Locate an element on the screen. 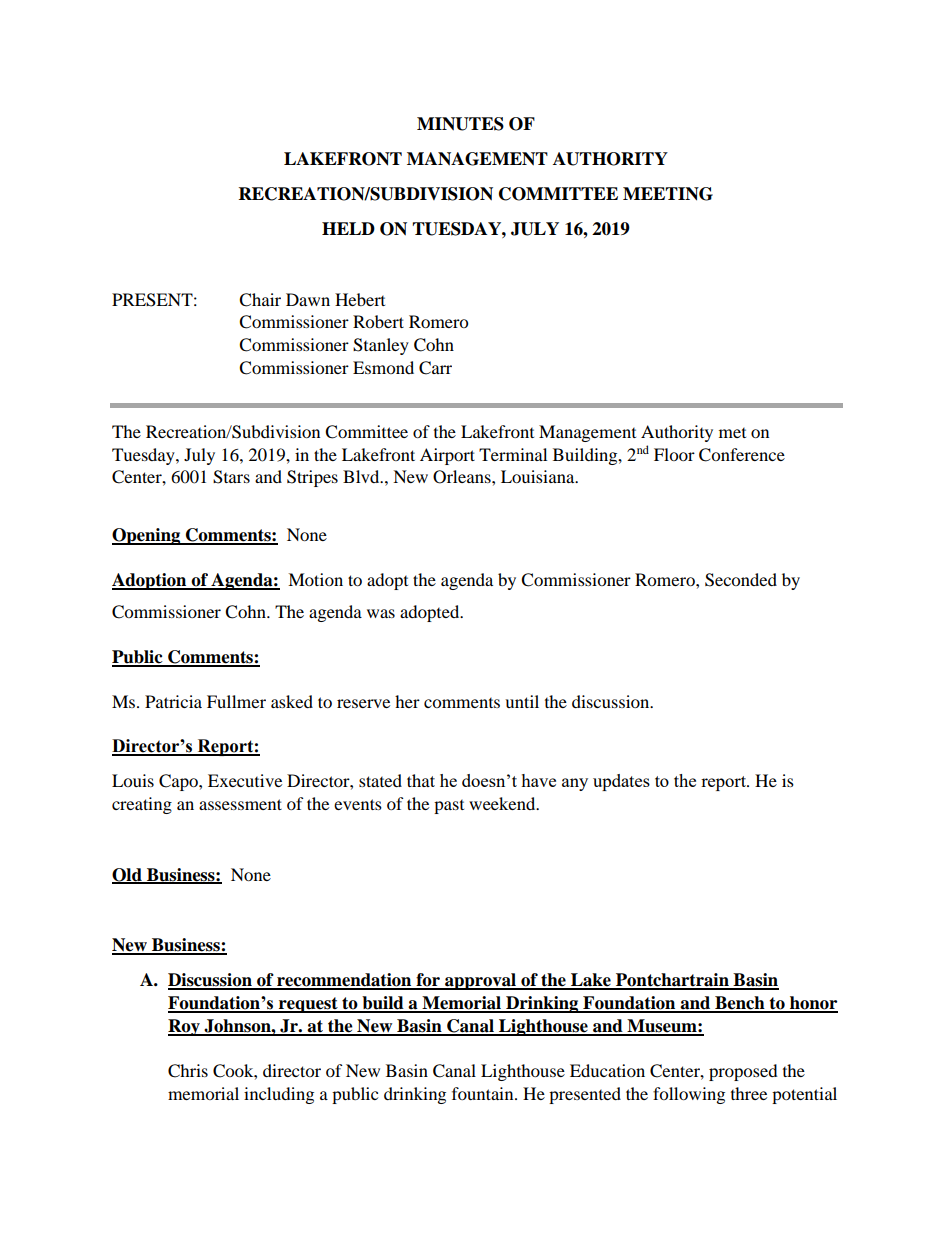  Chair is located at coordinates (260, 300).
